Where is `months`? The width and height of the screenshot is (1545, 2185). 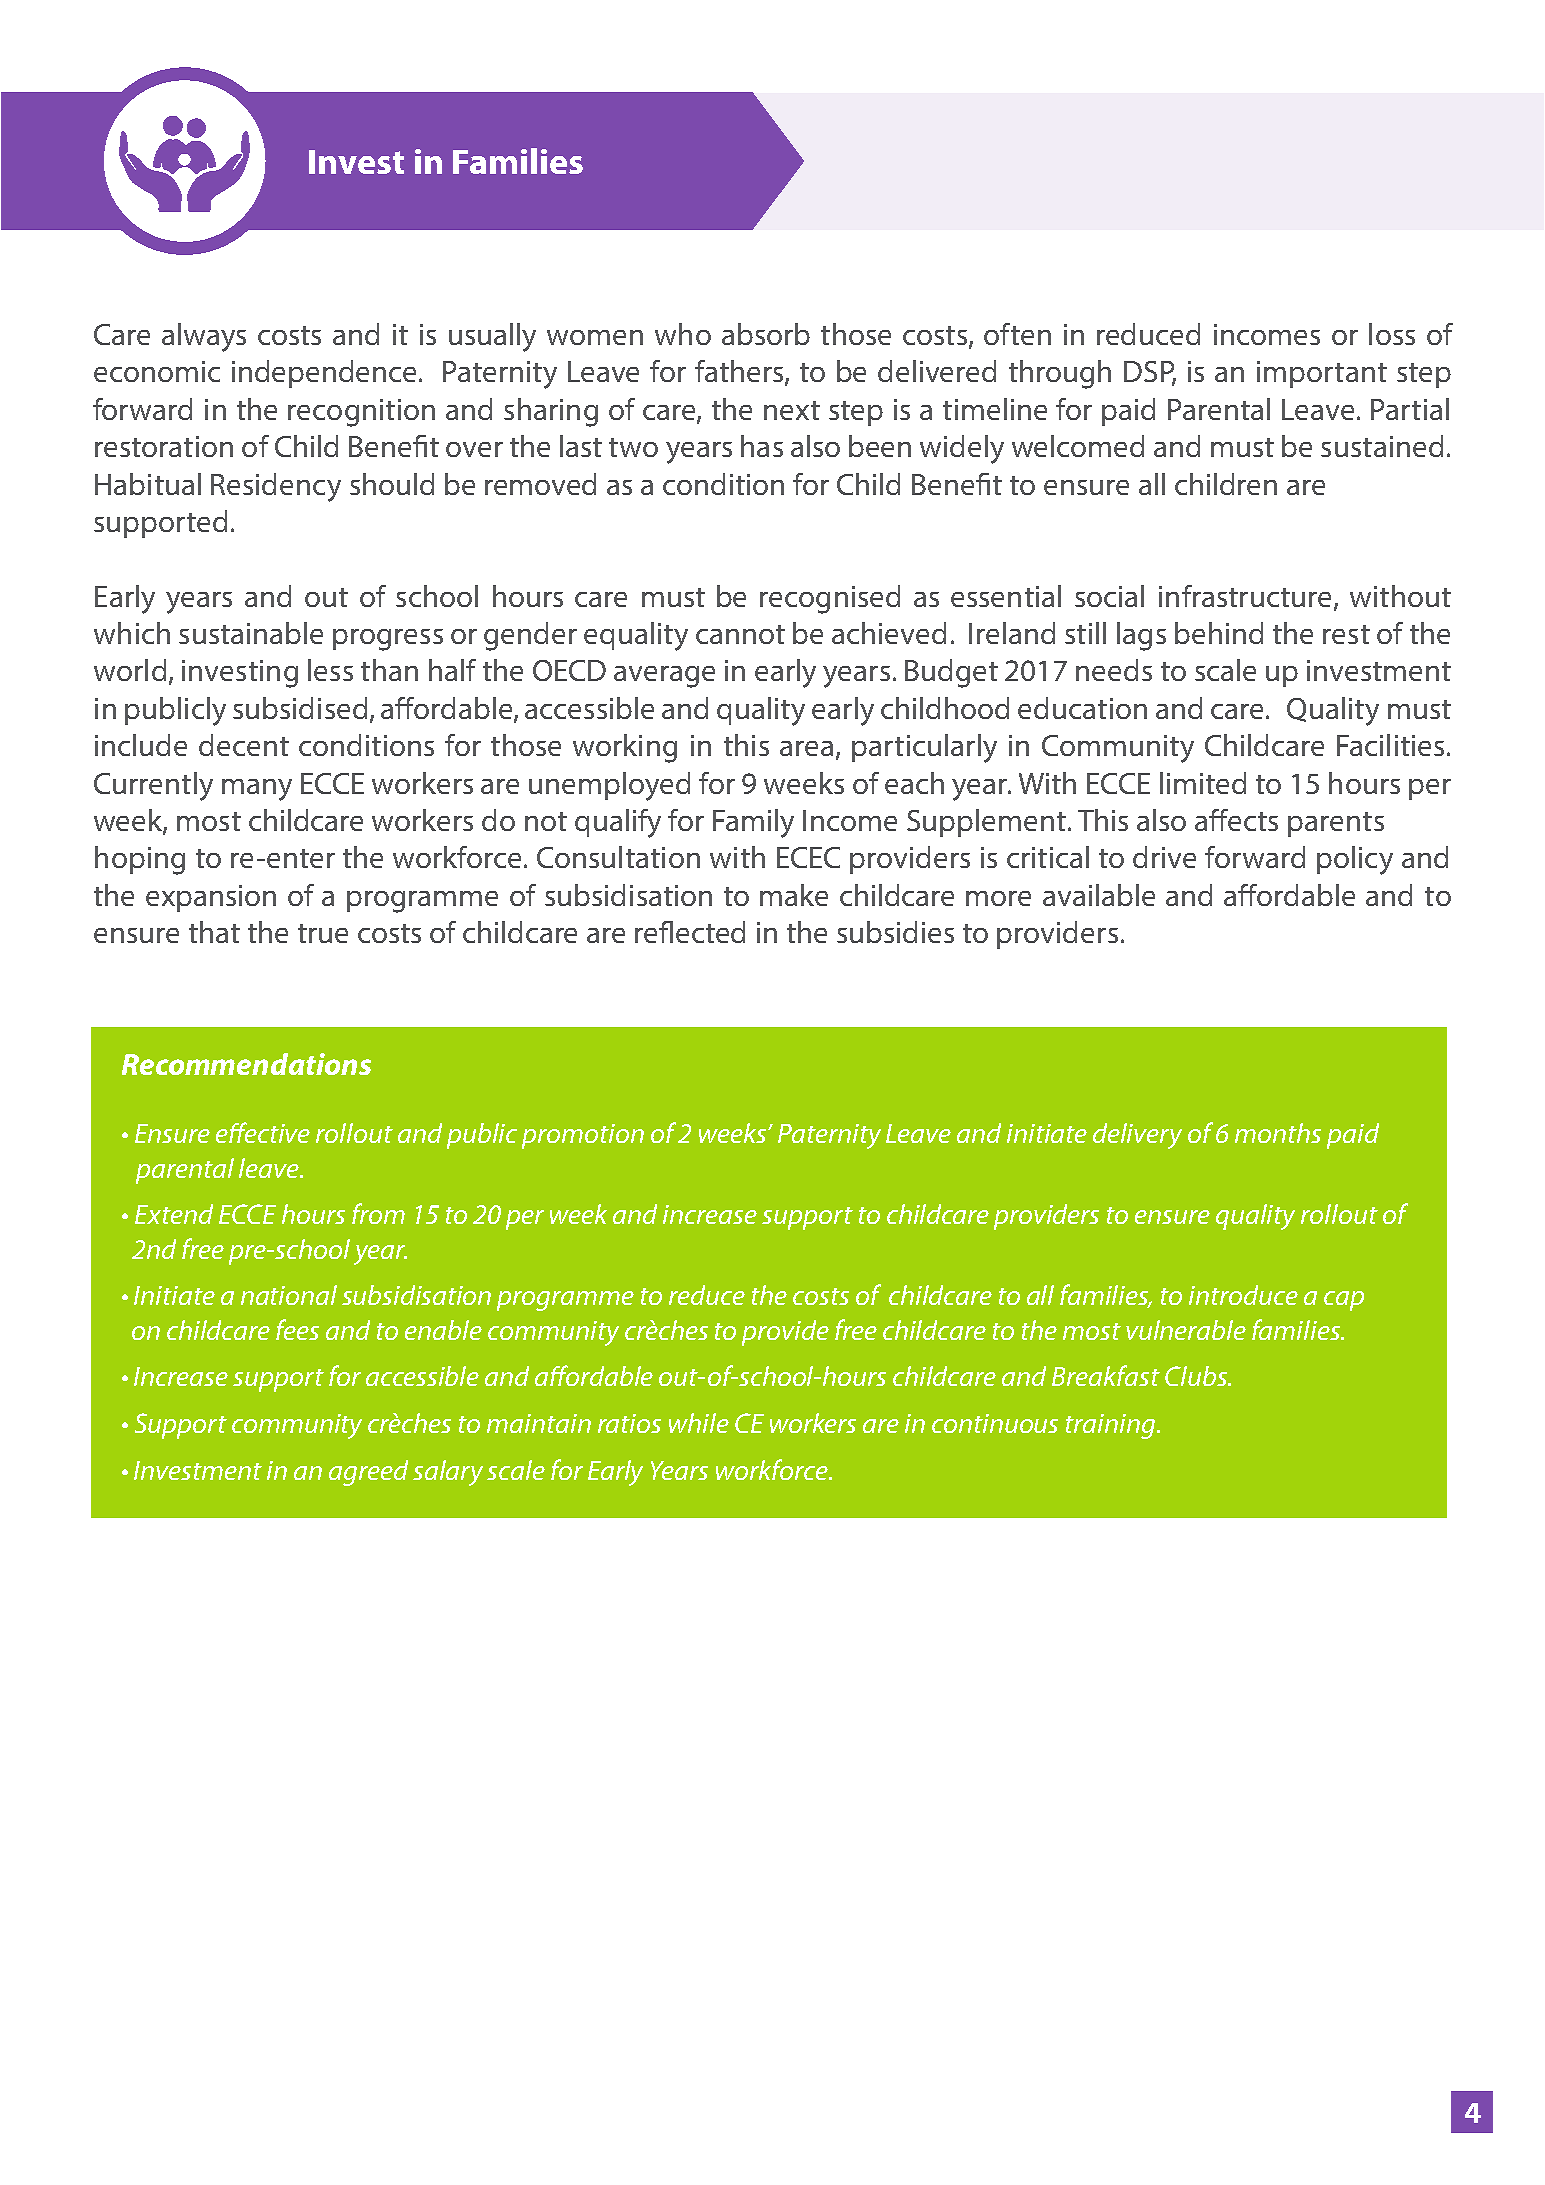
months is located at coordinates (1278, 1133).
